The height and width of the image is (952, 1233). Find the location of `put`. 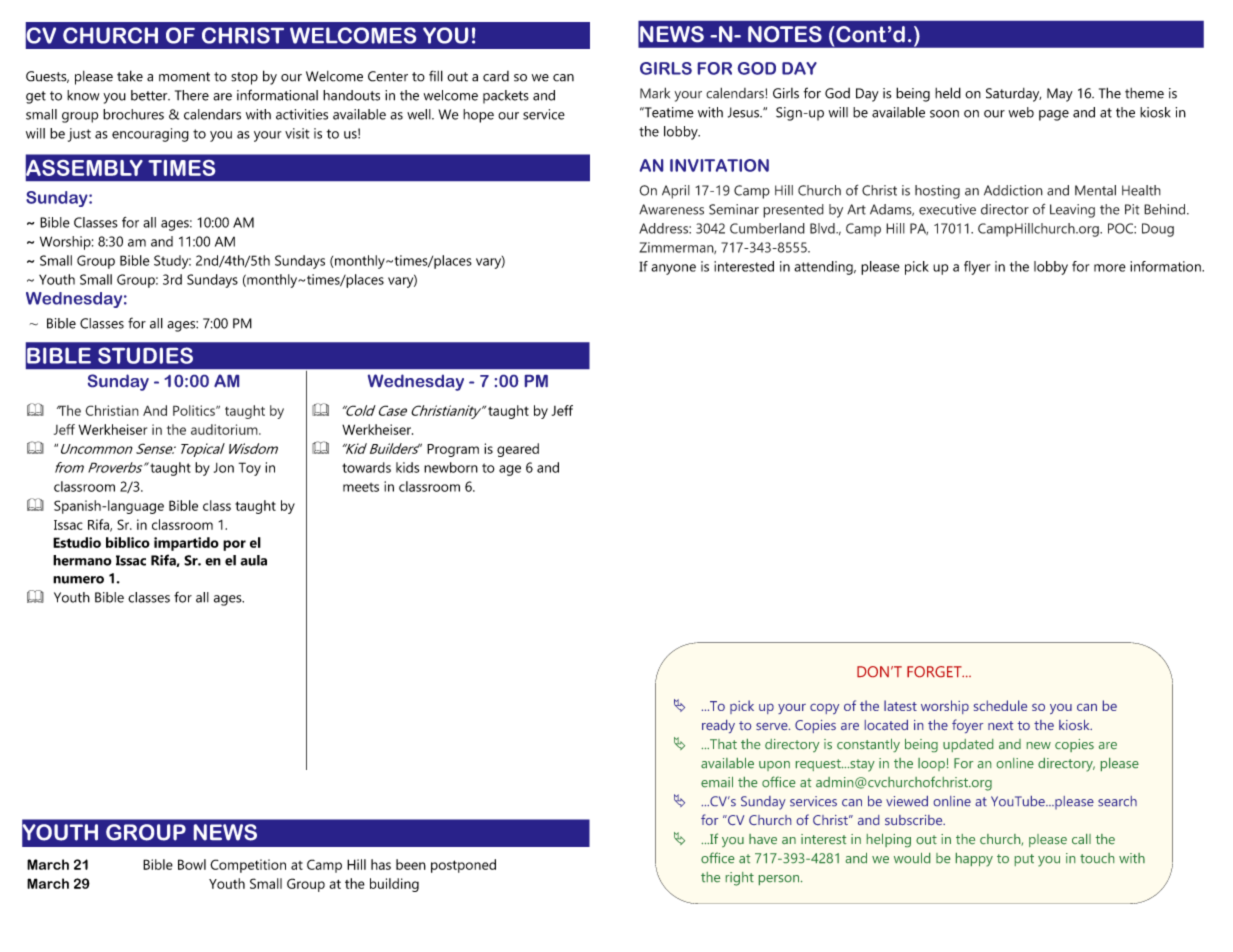

put is located at coordinates (1024, 860).
